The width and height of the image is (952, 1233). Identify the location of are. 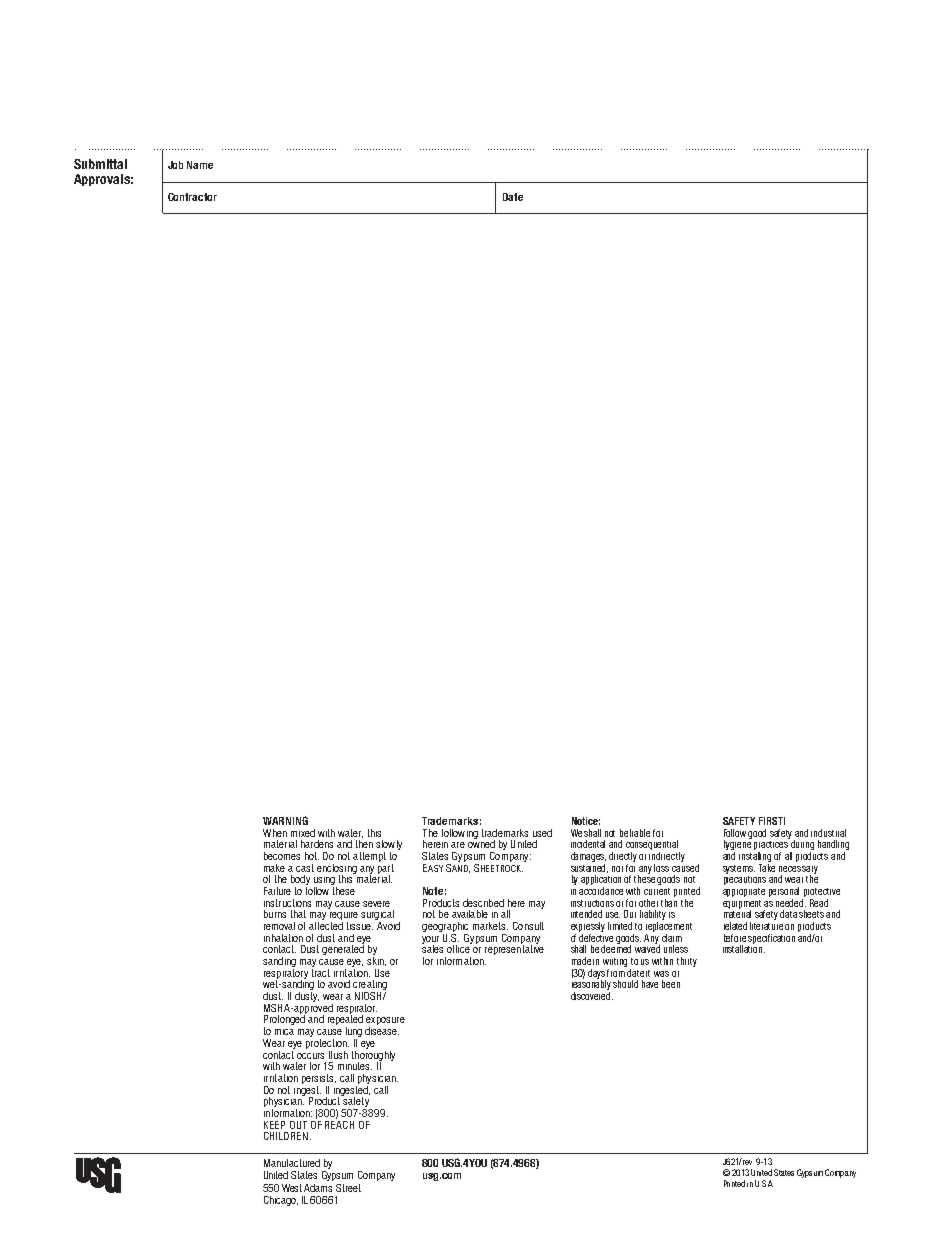
(458, 845).
